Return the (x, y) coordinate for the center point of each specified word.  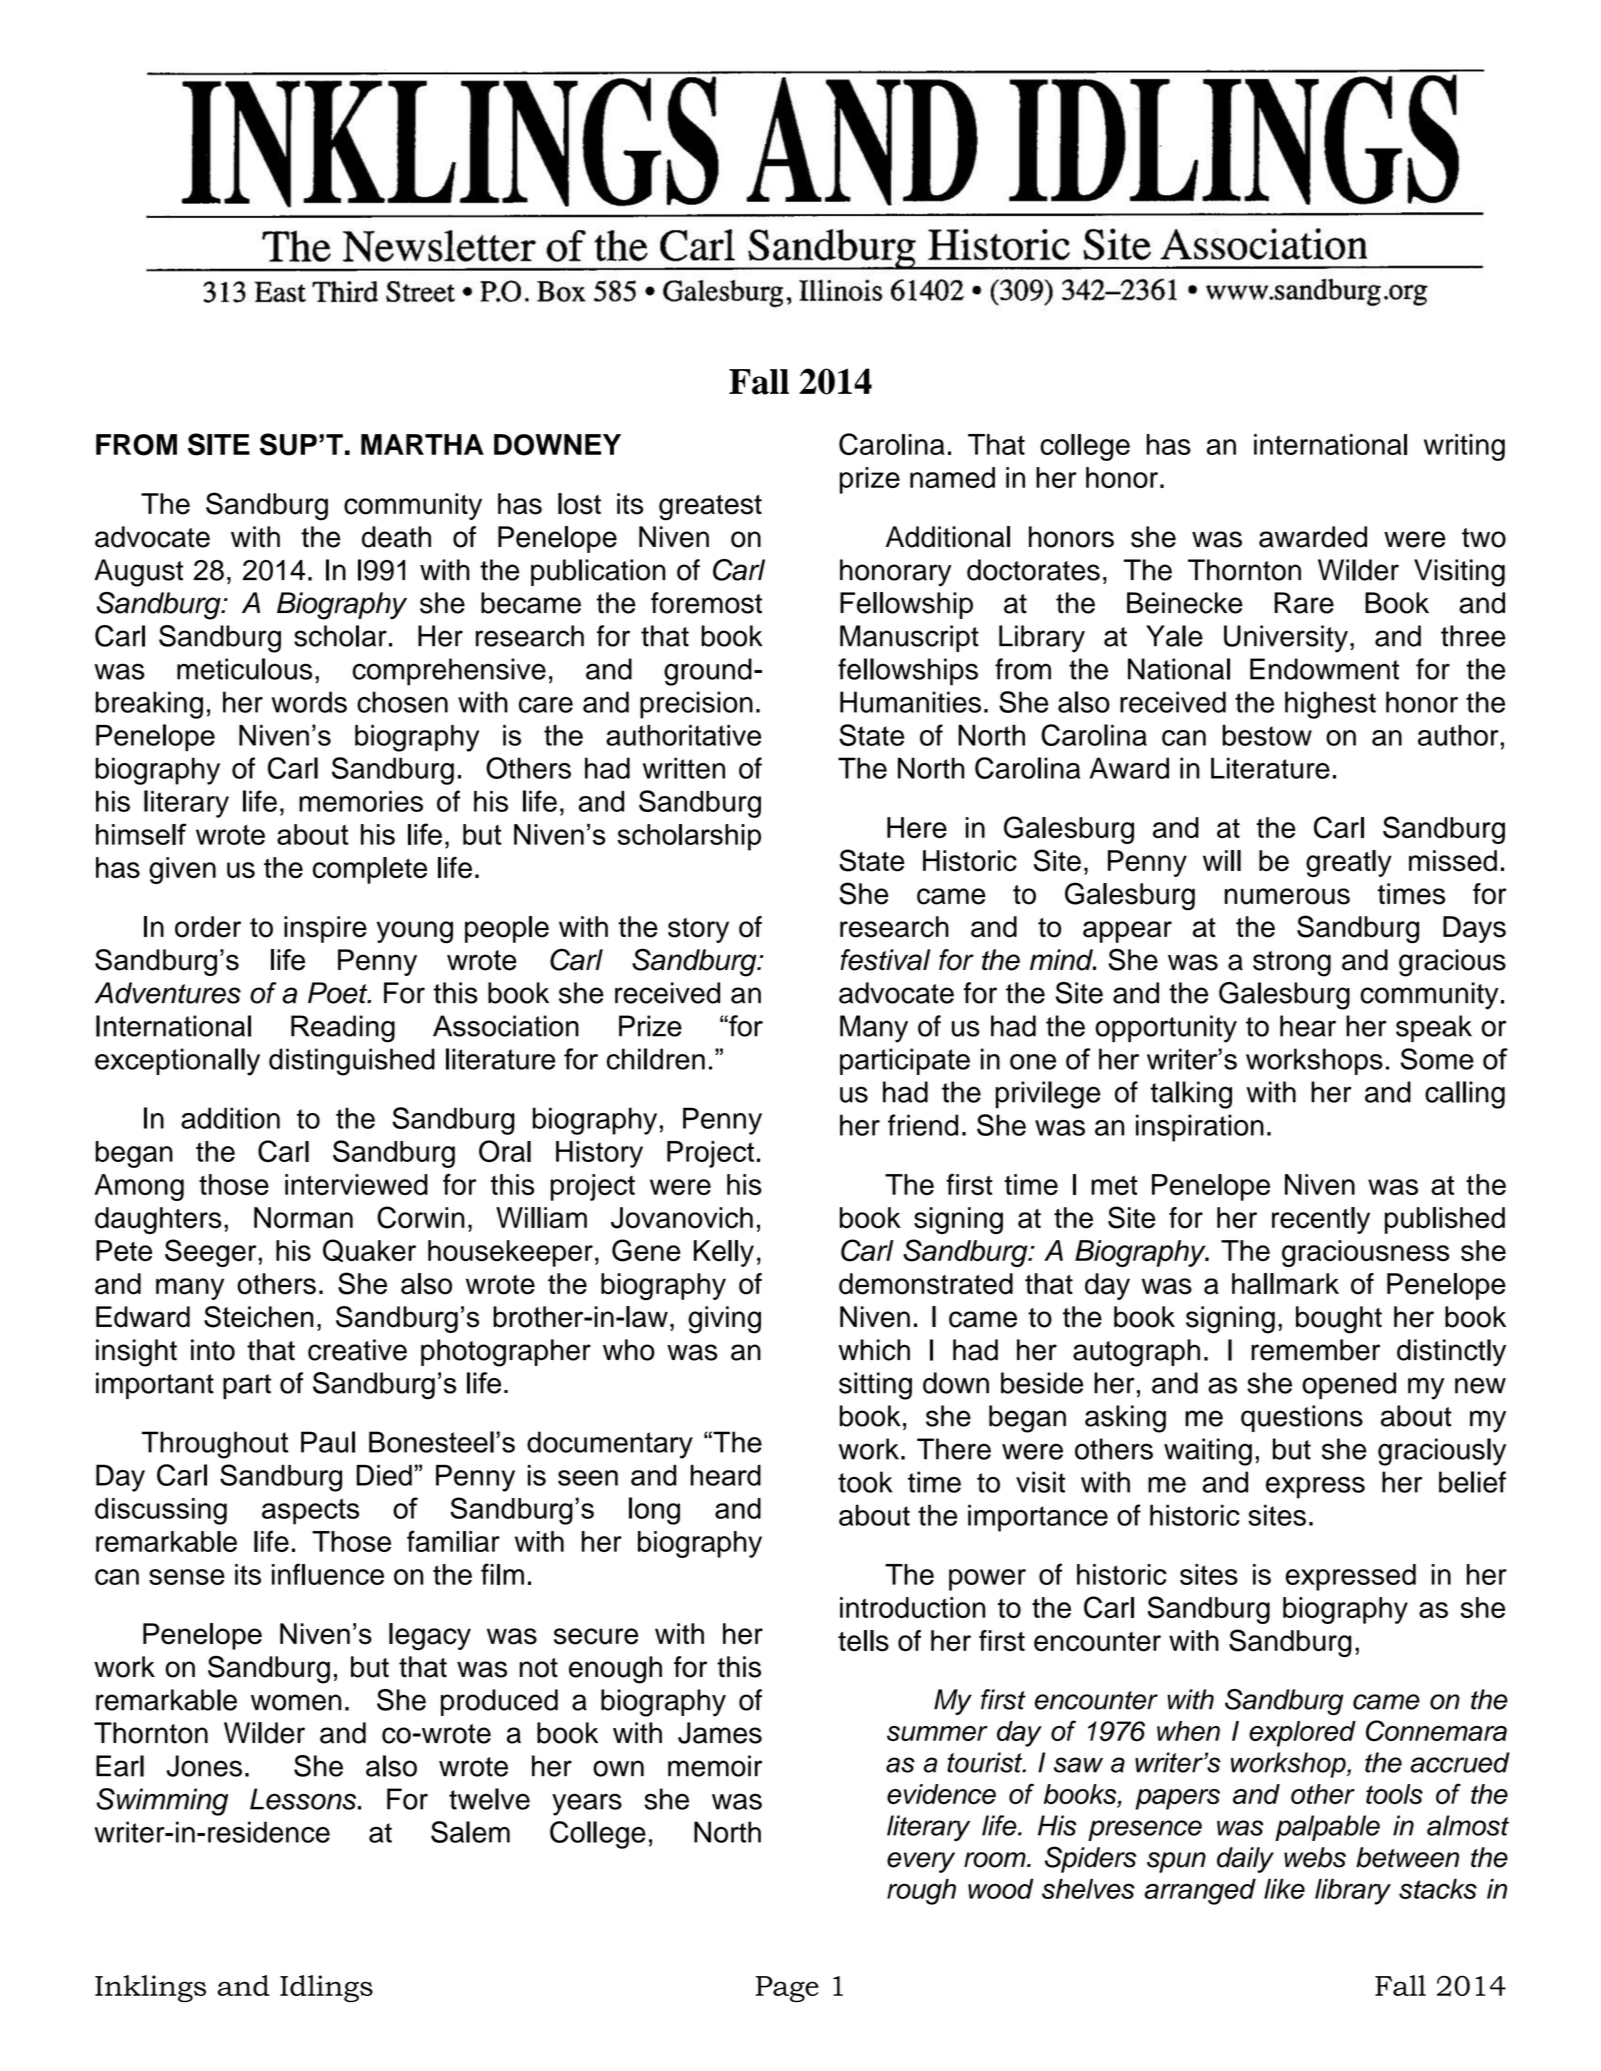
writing (1464, 447)
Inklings (150, 1989)
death (396, 537)
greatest (710, 508)
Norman (303, 1218)
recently (1321, 1220)
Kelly (724, 1253)
